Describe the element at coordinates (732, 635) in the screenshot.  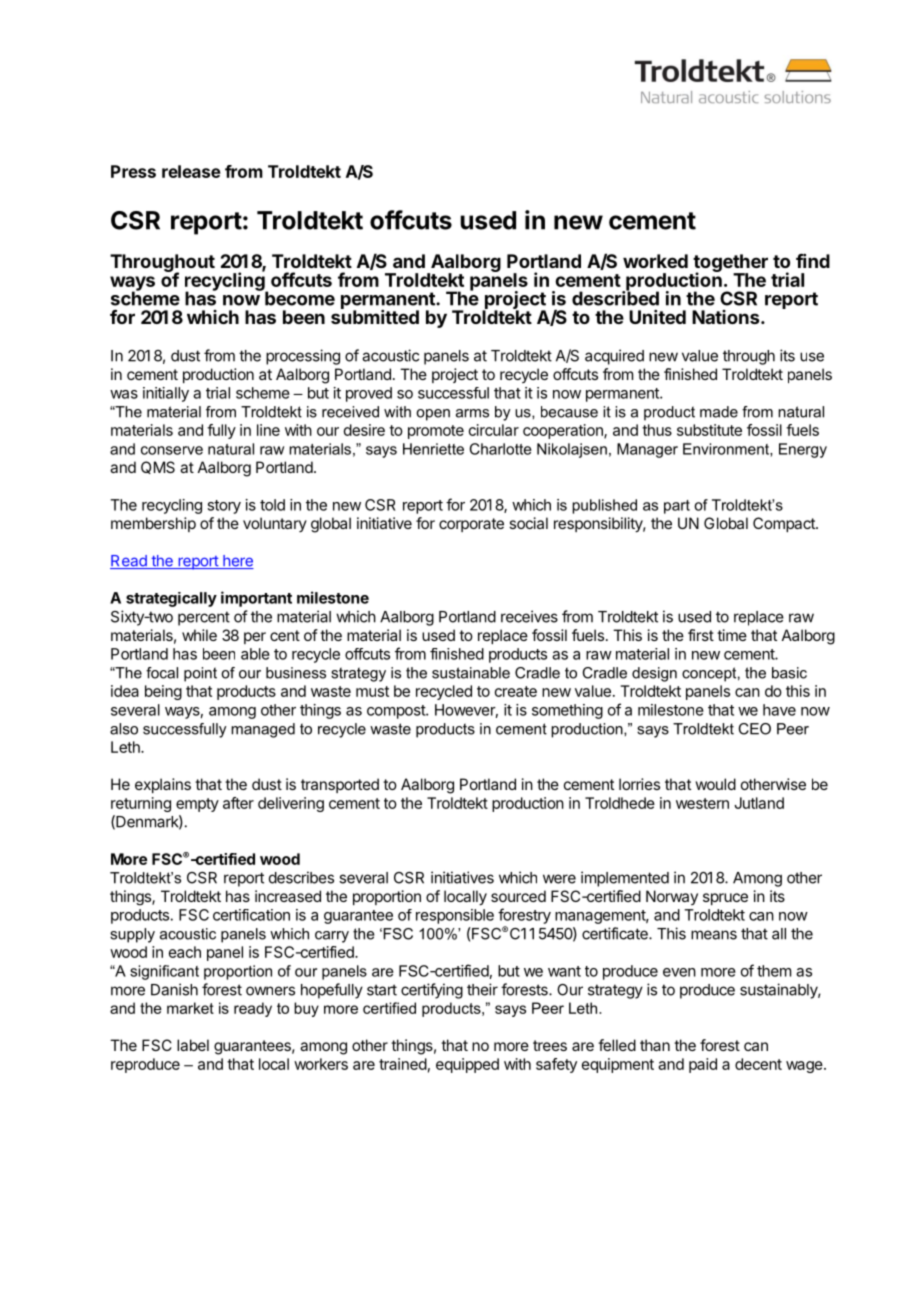
I see `time` at that location.
